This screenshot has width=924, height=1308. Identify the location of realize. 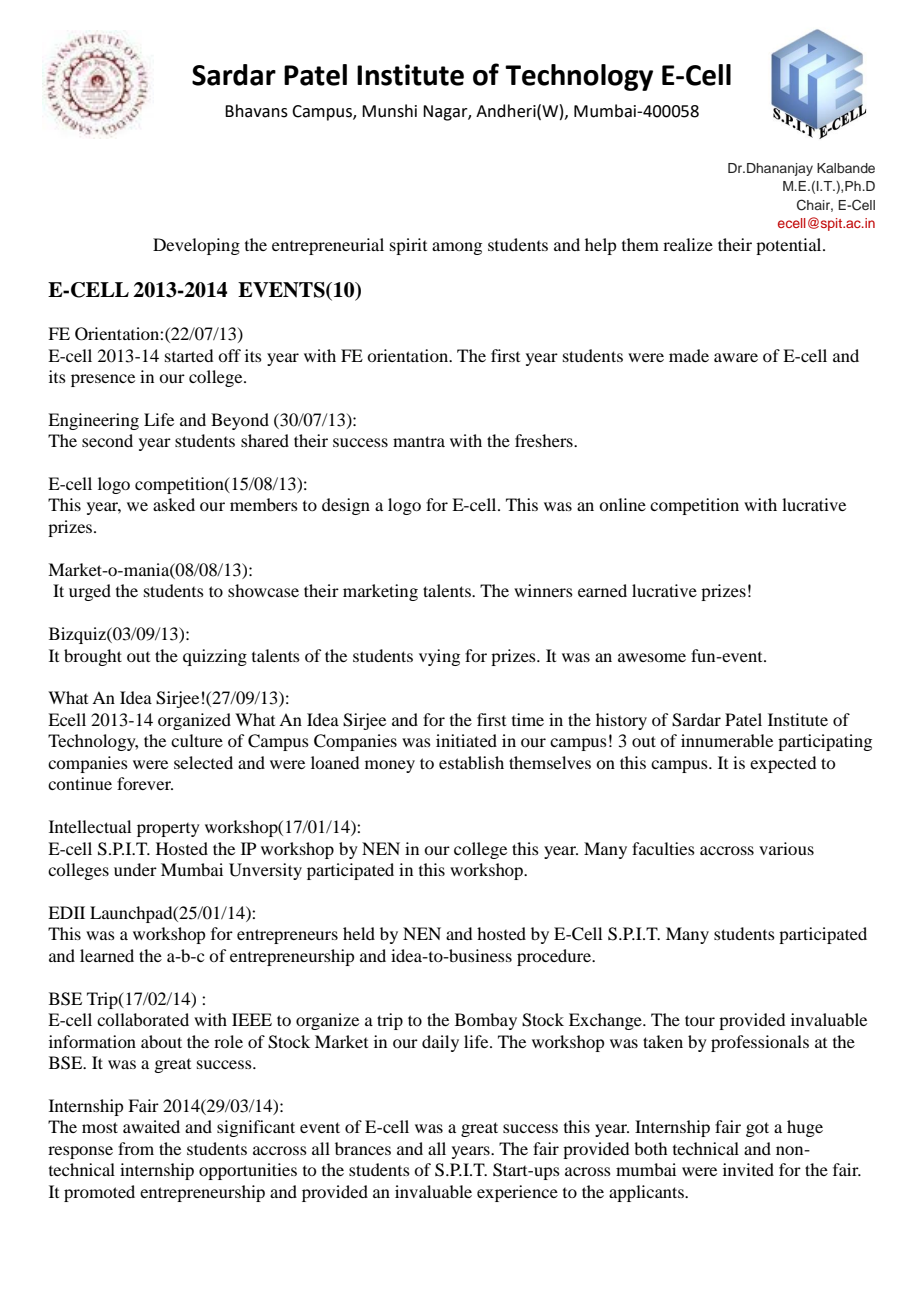
(688, 244).
